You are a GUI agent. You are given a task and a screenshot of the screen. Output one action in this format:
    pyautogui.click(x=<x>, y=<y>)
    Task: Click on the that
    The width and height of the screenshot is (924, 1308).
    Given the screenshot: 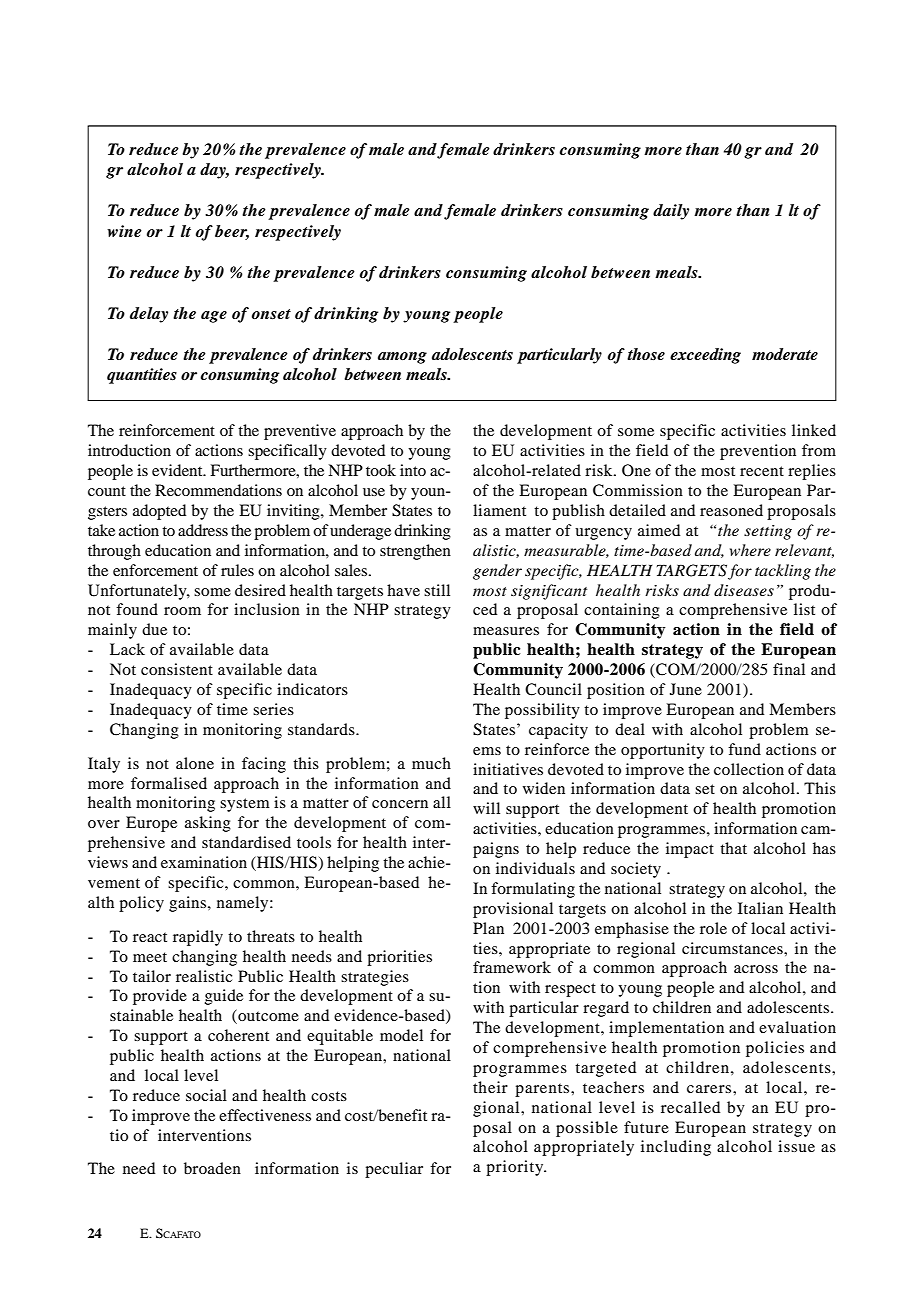 What is the action you would take?
    pyautogui.click(x=733, y=848)
